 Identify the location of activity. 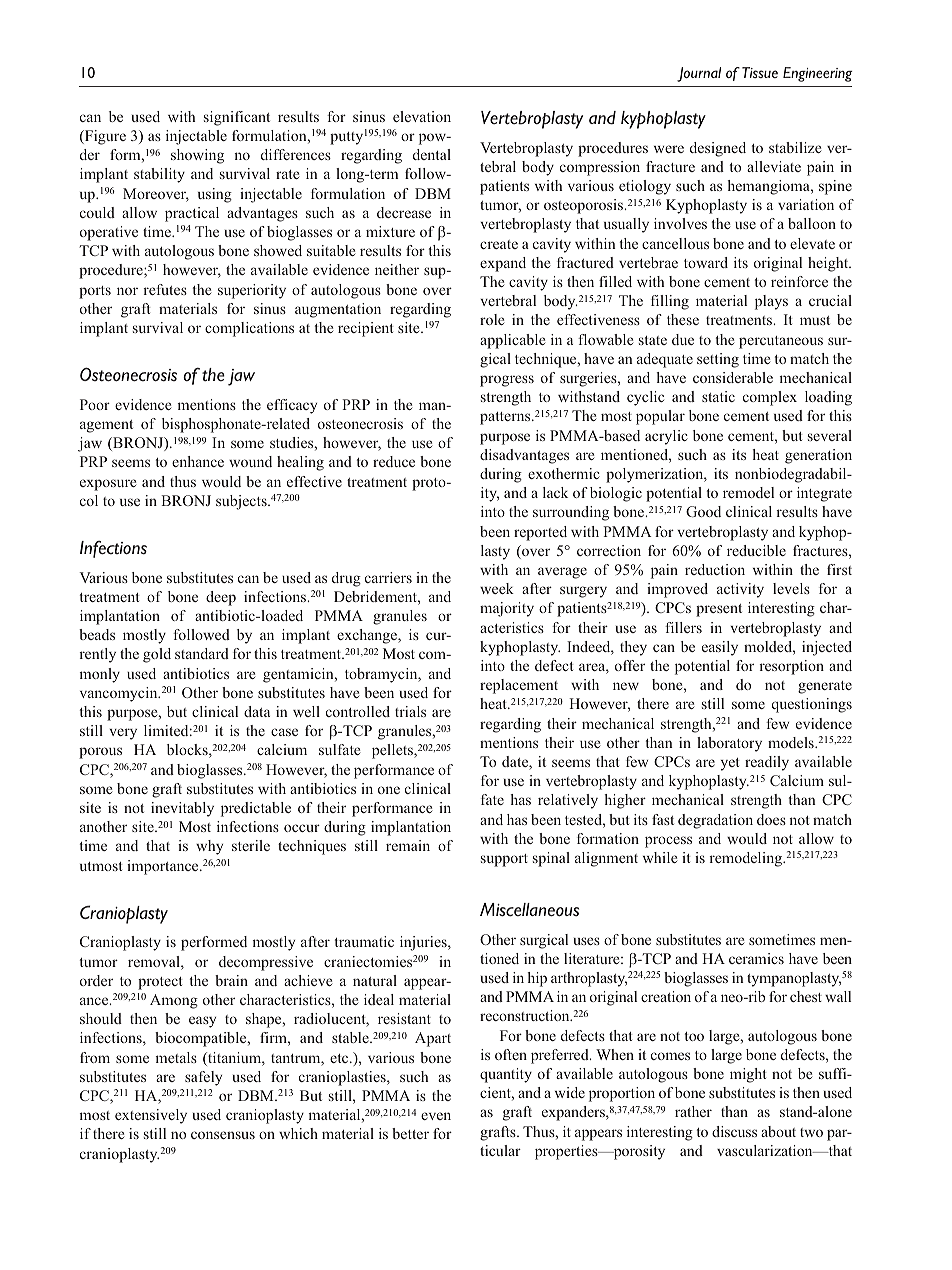
(740, 590).
